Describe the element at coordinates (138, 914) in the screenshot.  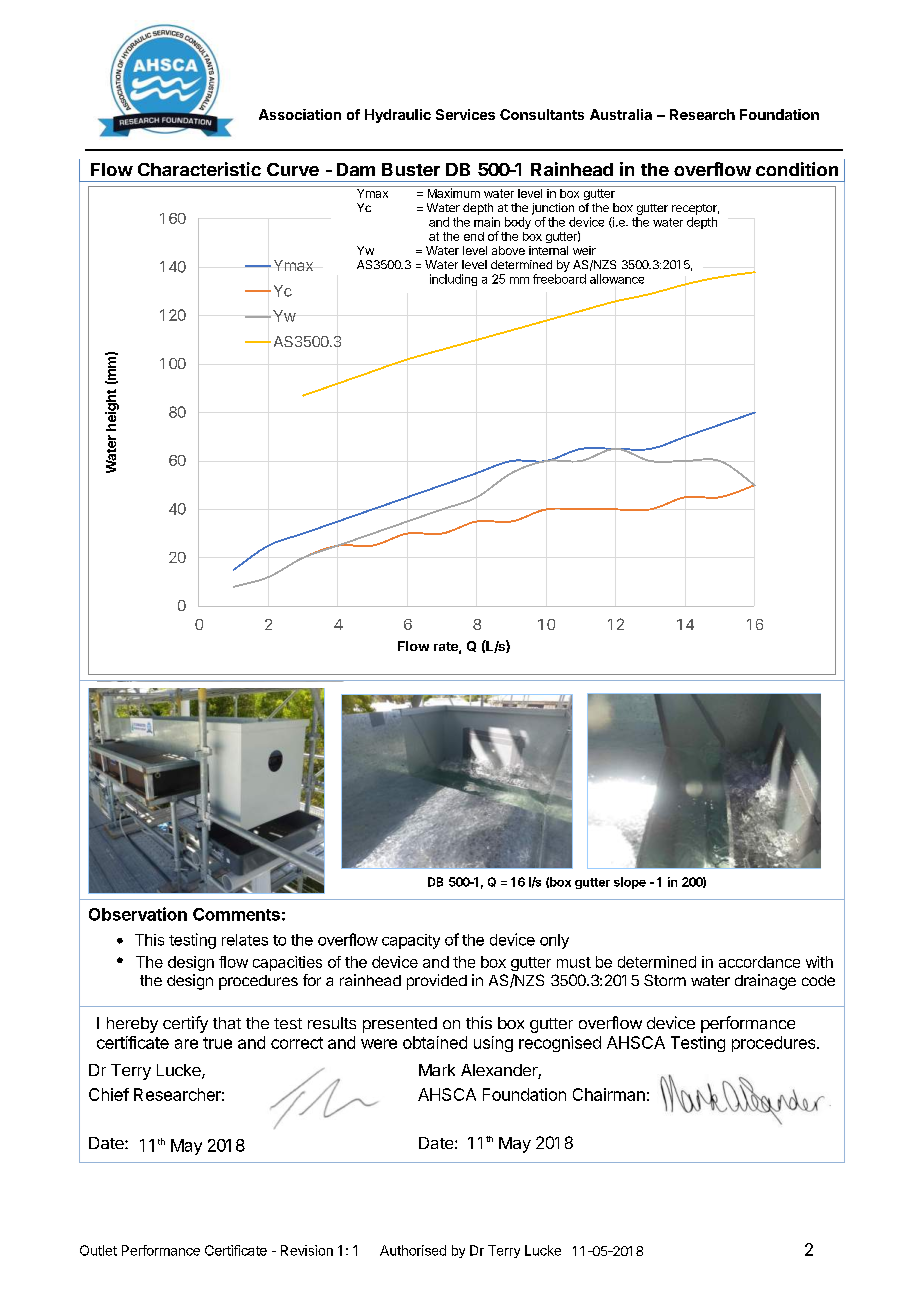
I see `Observation` at that location.
